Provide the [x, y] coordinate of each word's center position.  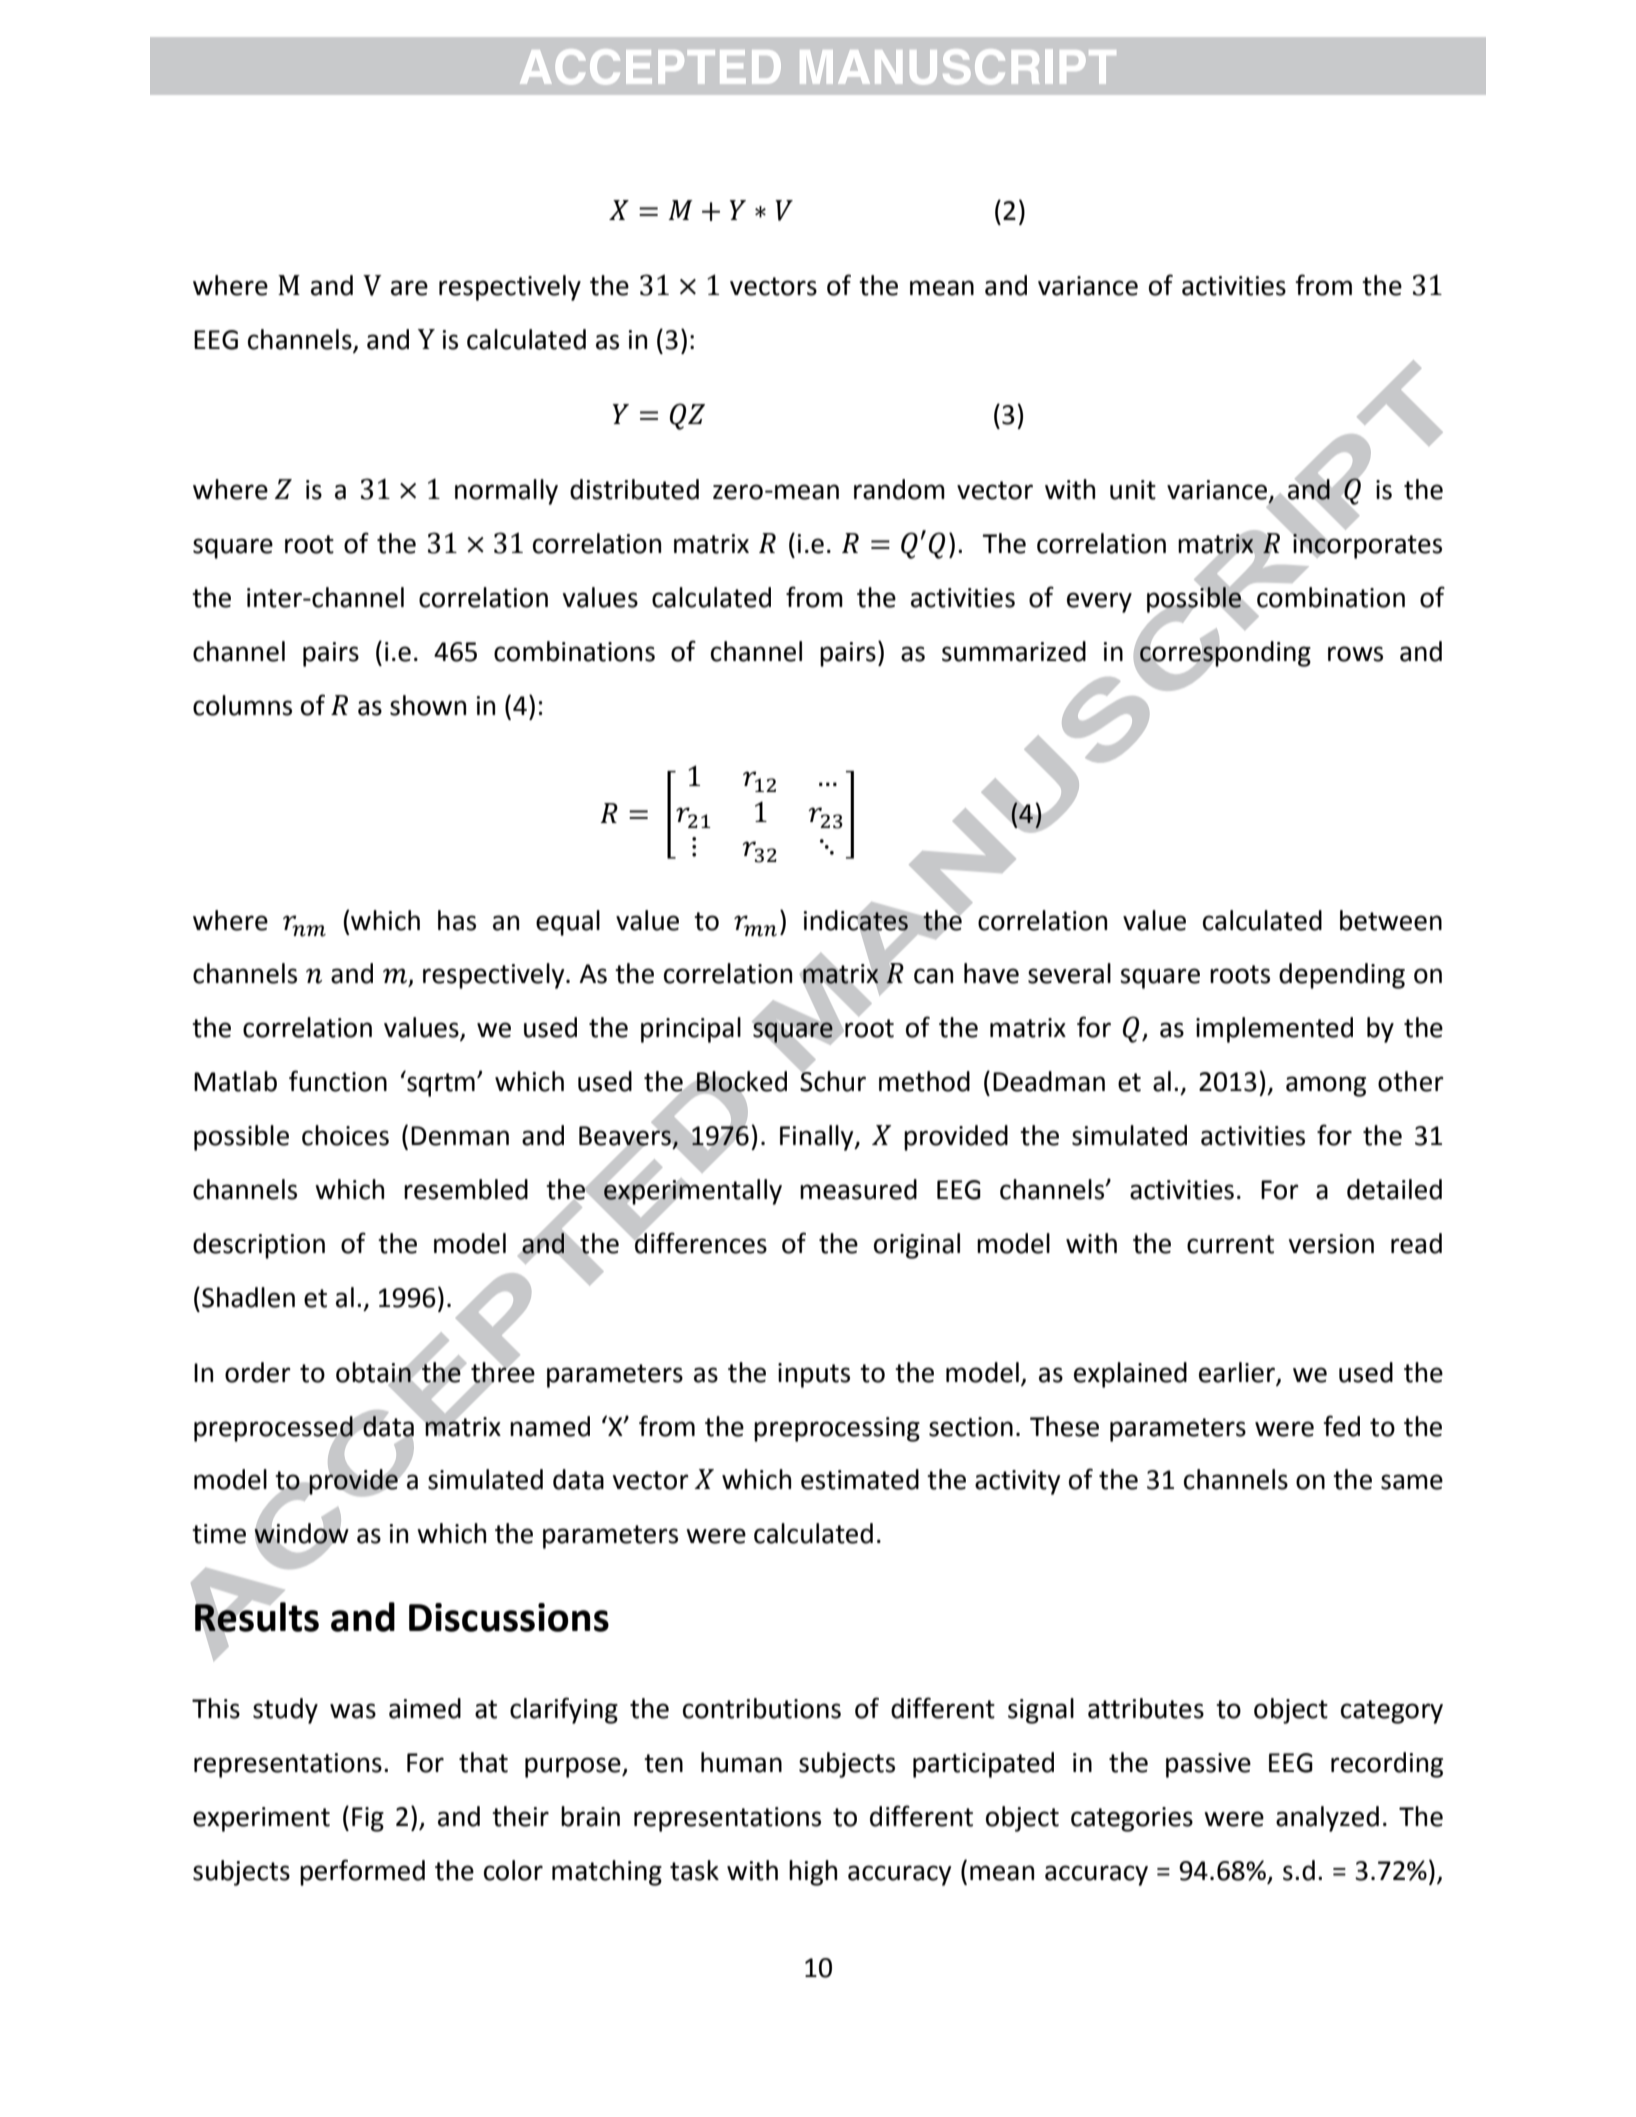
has [457, 920]
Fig [368, 1819]
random [899, 489]
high [813, 1873]
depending [1342, 976]
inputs [814, 1375]
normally [506, 492]
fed [1341, 1426]
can [933, 976]
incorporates [1366, 545]
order [258, 1372]
